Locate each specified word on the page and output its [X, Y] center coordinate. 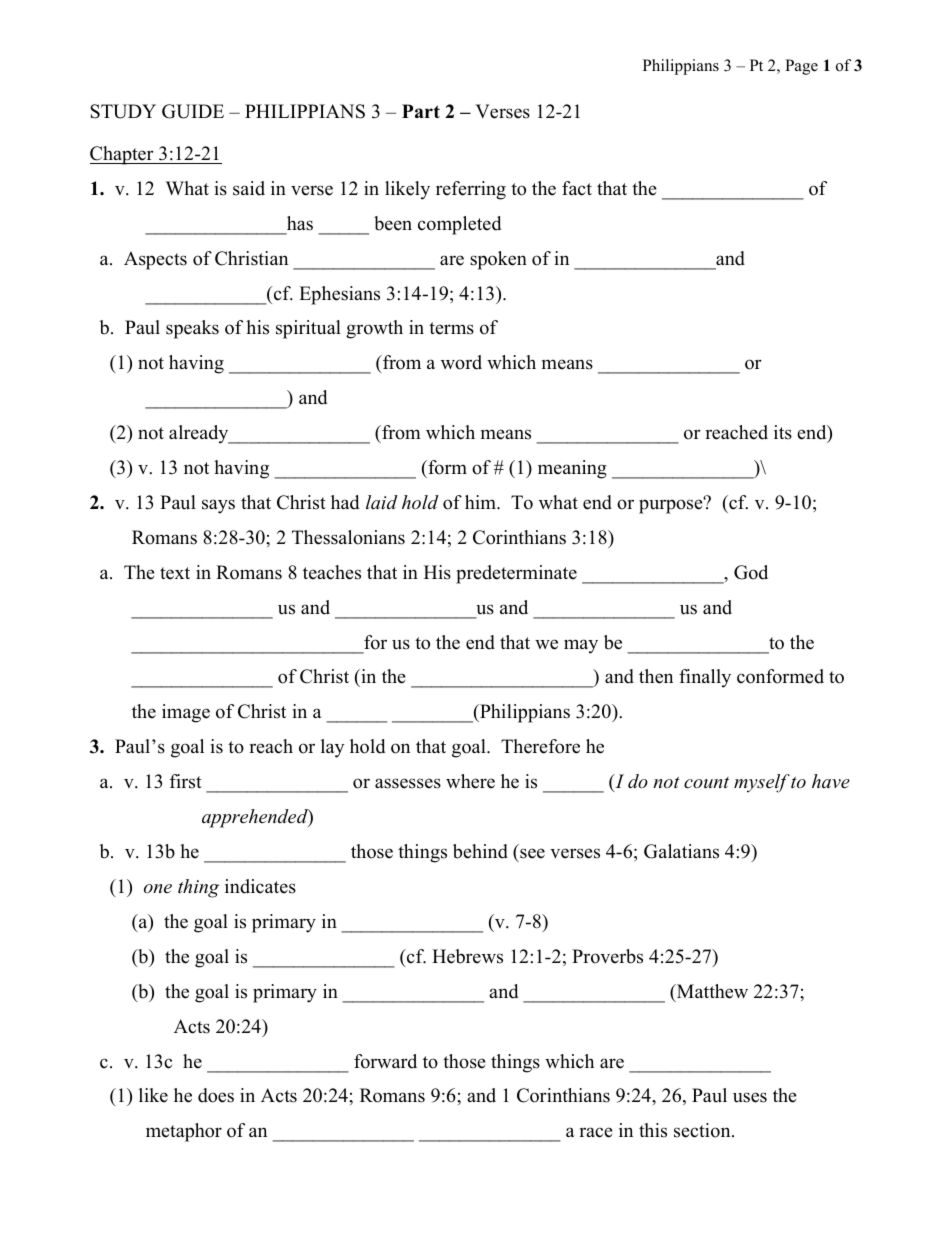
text [175, 573]
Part [421, 111]
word [461, 362]
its [783, 432]
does [216, 1095]
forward [385, 1061]
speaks [192, 329]
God [751, 572]
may [581, 646]
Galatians [681, 851]
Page [801, 67]
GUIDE [193, 111]
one [158, 888]
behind [480, 851]
